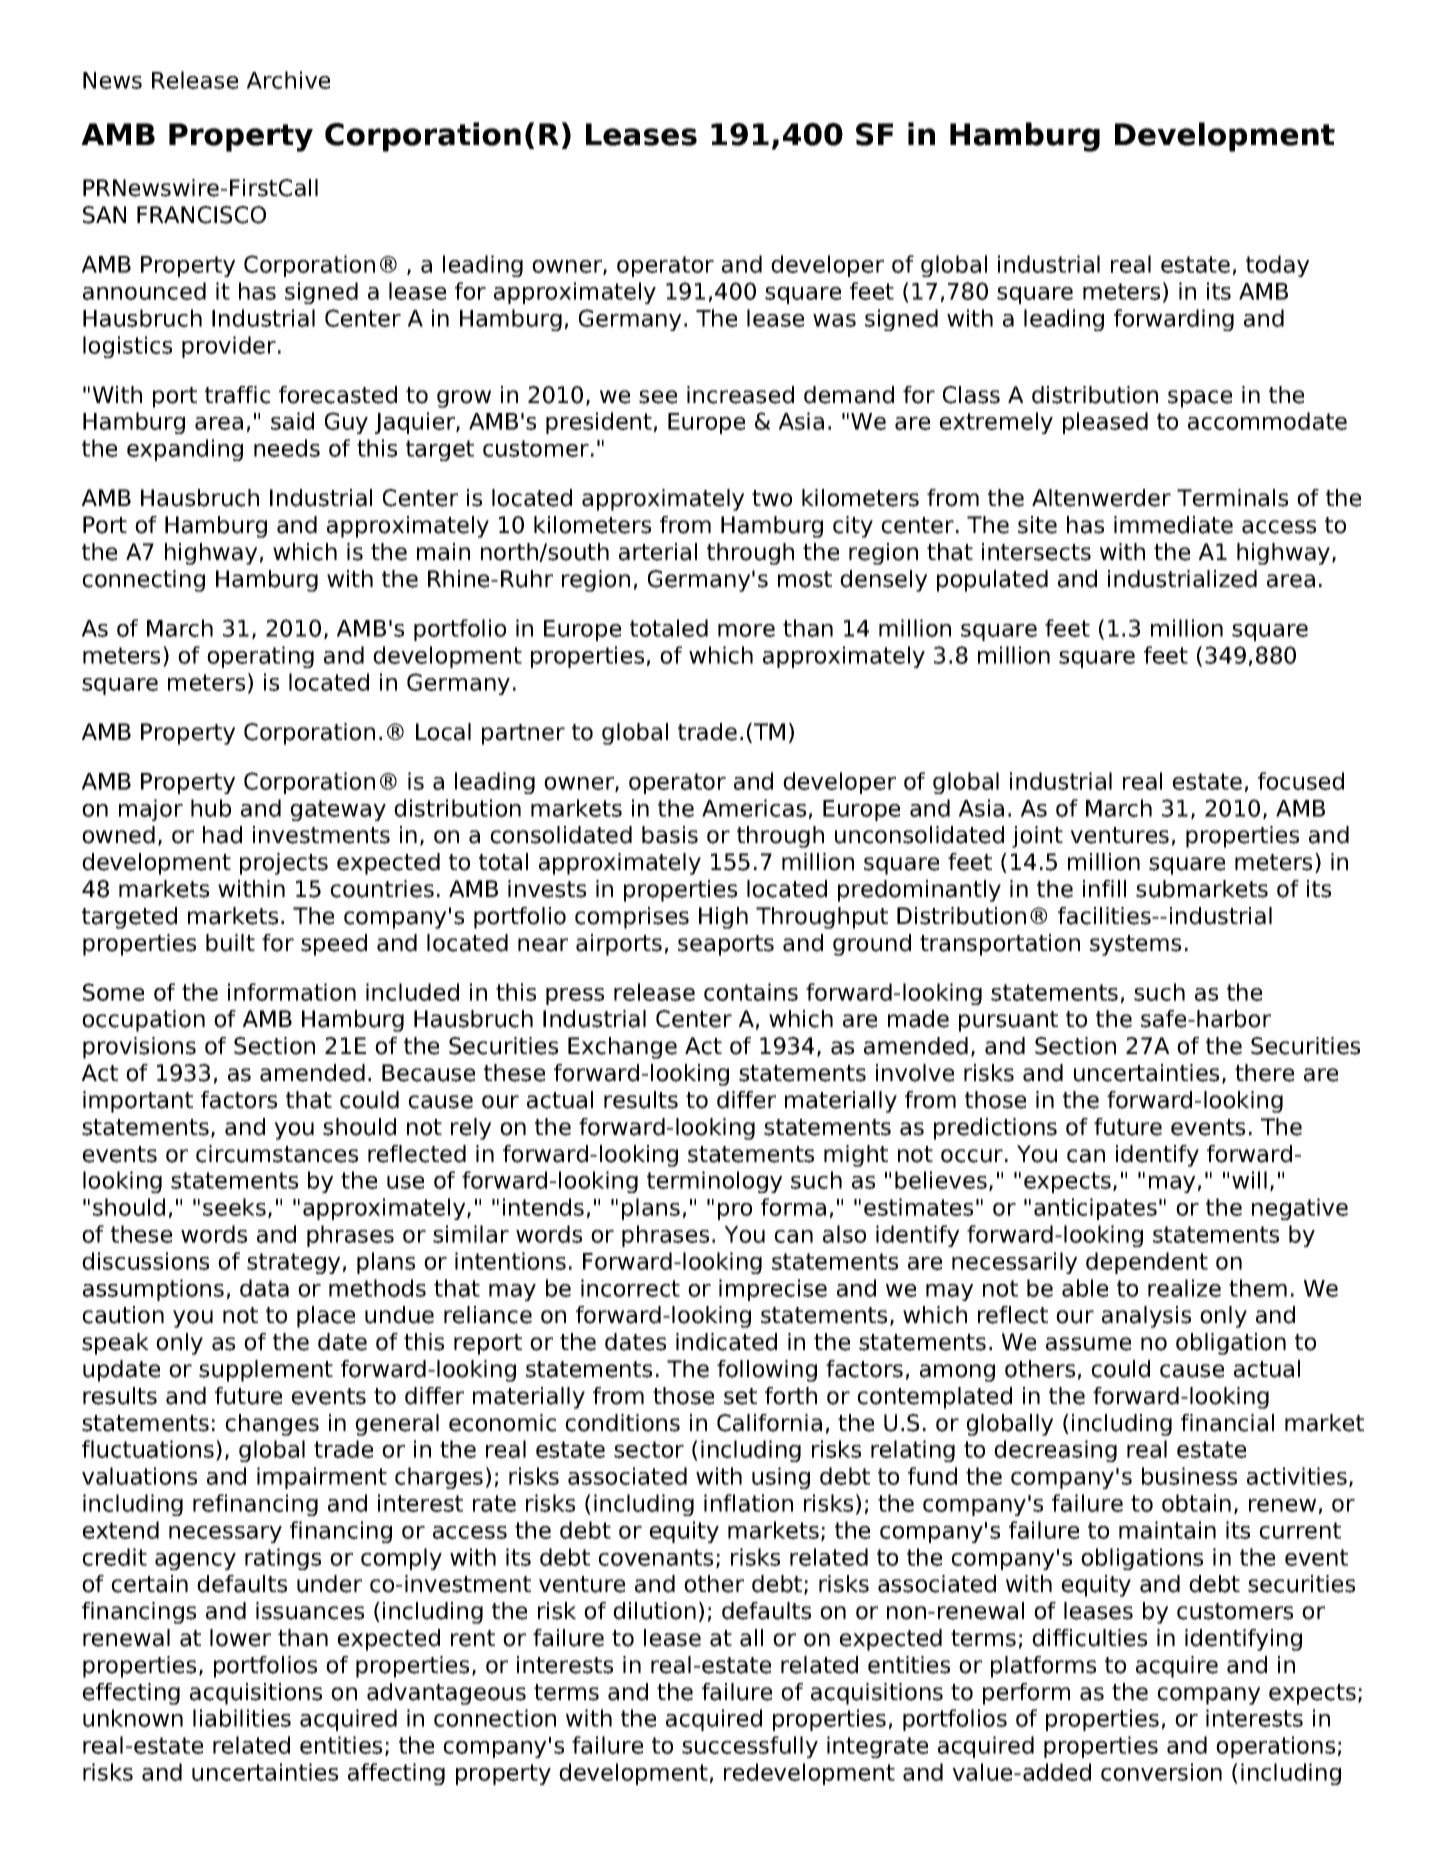 The height and width of the screenshot is (1869, 1444). Describe the element at coordinates (1095, 1209) in the screenshot. I see `anticipates` at that location.
